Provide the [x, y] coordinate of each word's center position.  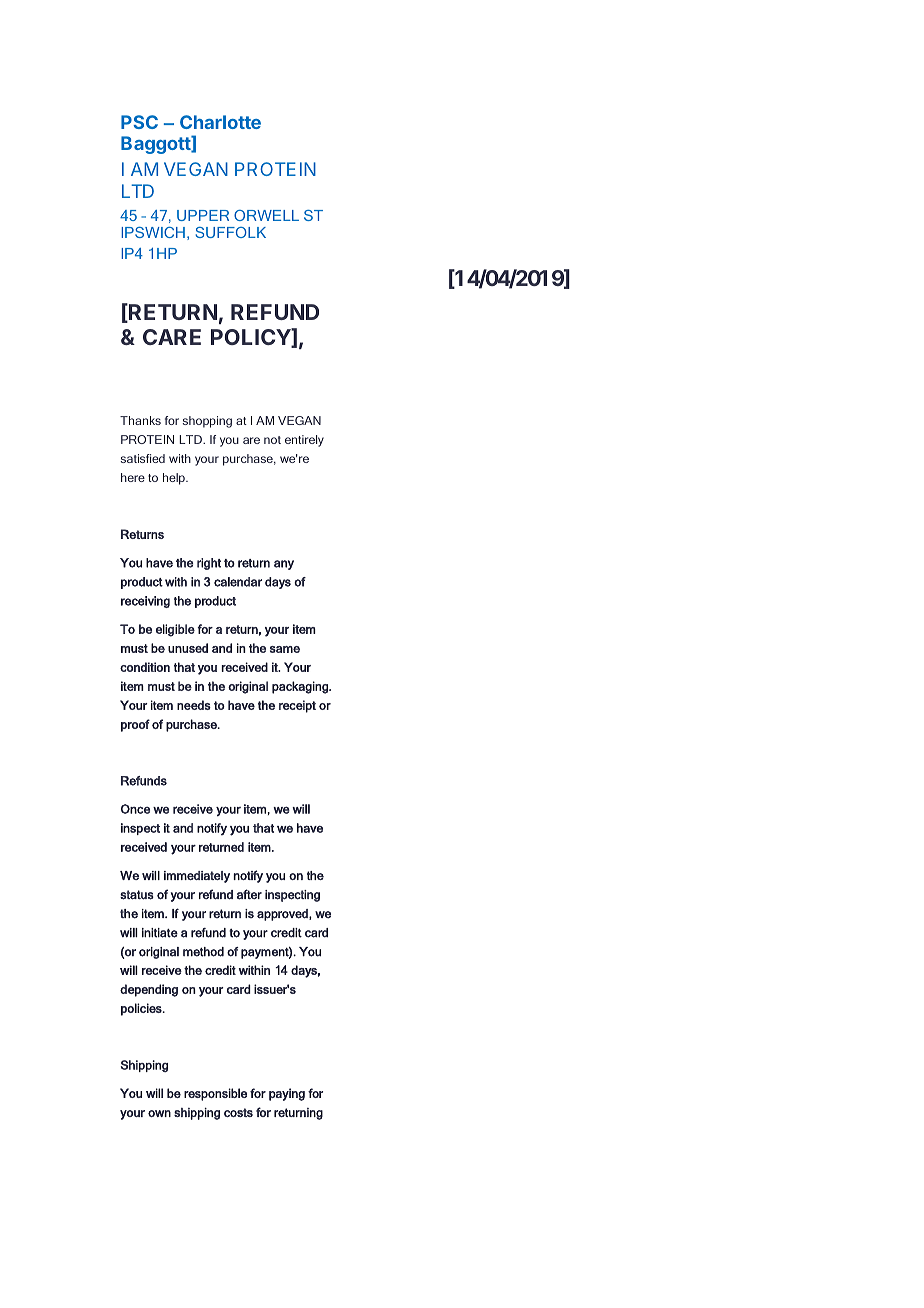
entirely [304, 441]
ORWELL [266, 215]
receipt [297, 706]
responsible [215, 1094]
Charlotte [220, 122]
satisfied [143, 458]
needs [194, 705]
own [159, 1113]
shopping [207, 422]
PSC [139, 122]
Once [135, 809]
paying [287, 1094]
